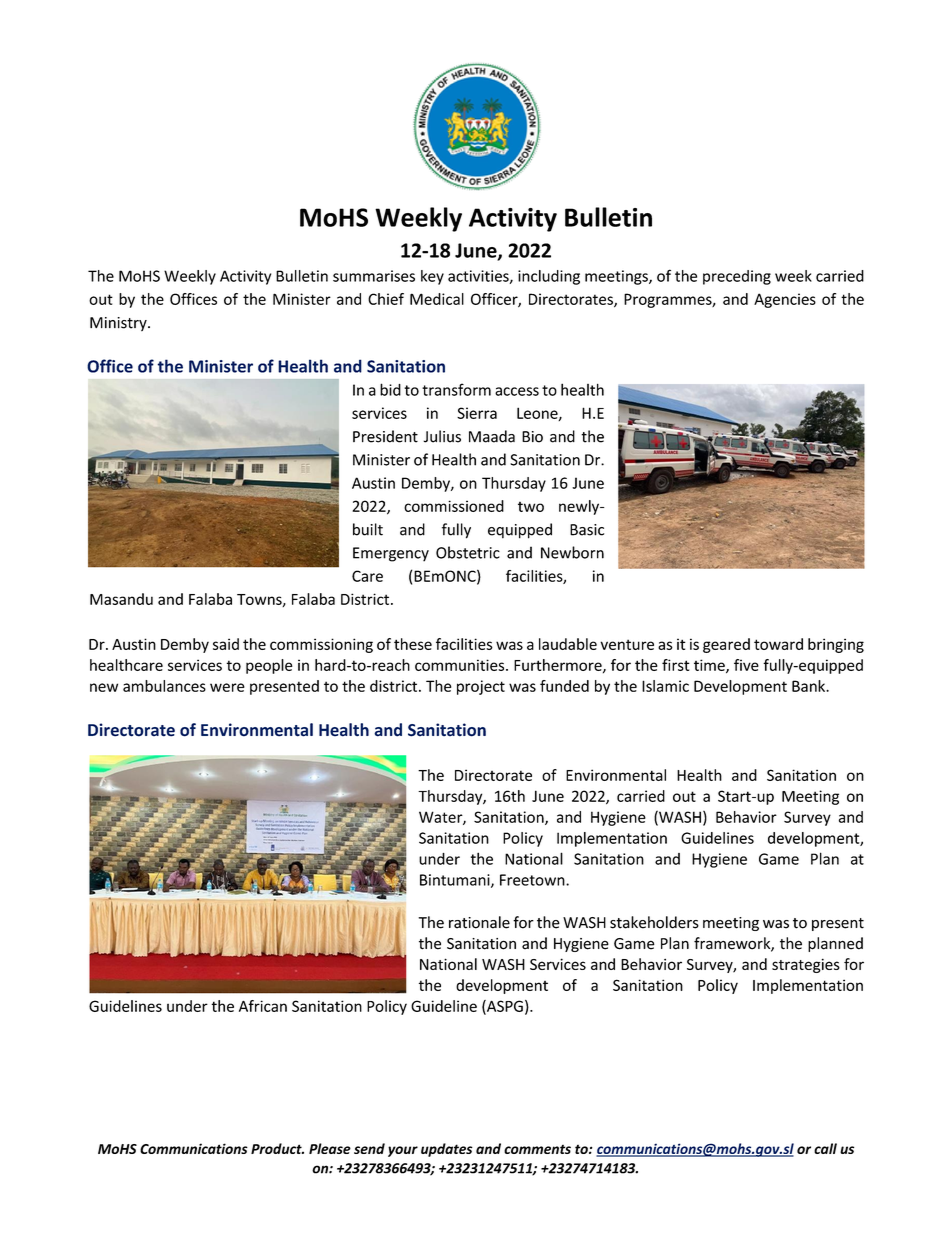 The image size is (952, 1233). Describe the element at coordinates (587, 530) in the screenshot. I see `Basic` at that location.
